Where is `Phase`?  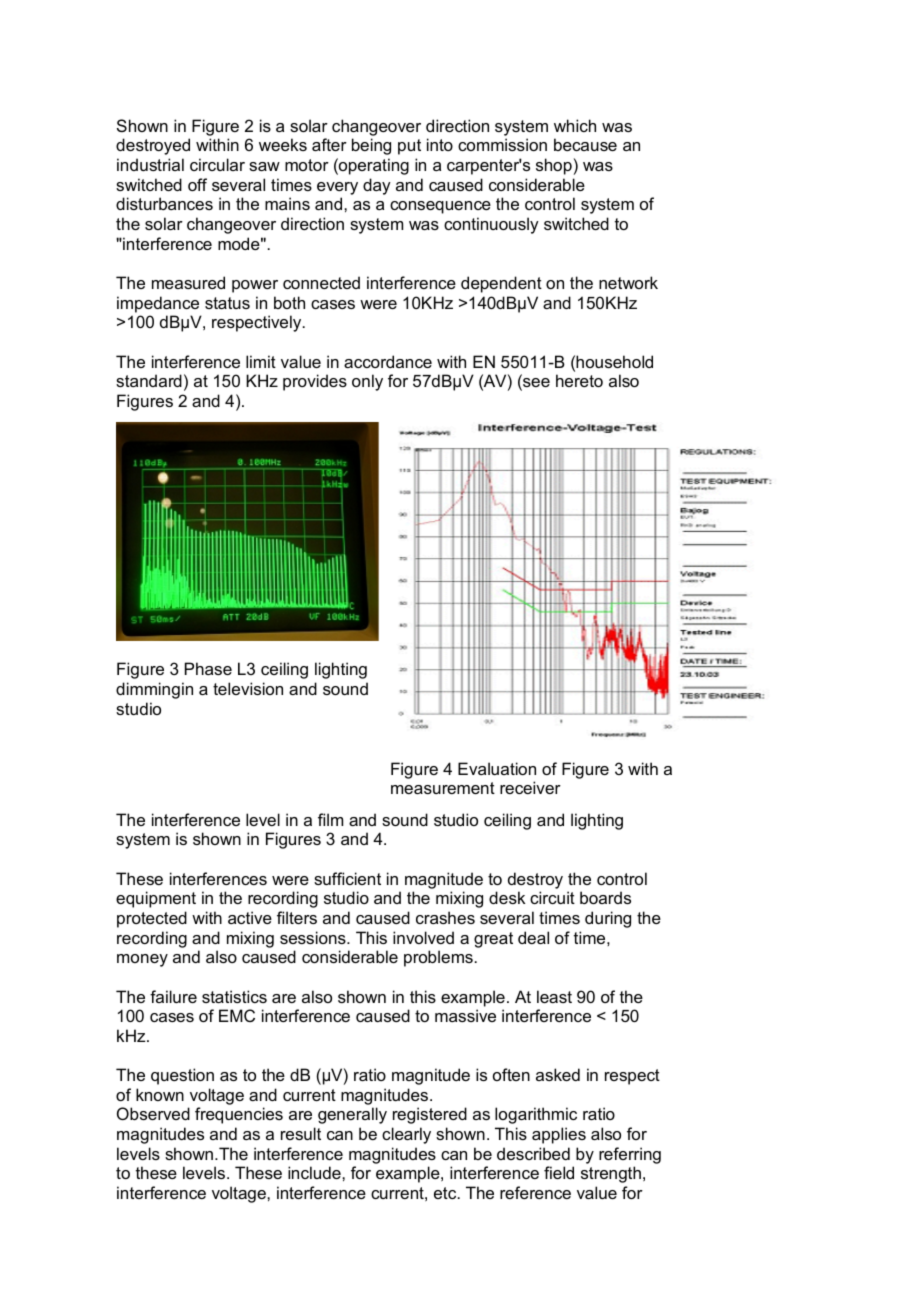 Phase is located at coordinates (208, 668).
